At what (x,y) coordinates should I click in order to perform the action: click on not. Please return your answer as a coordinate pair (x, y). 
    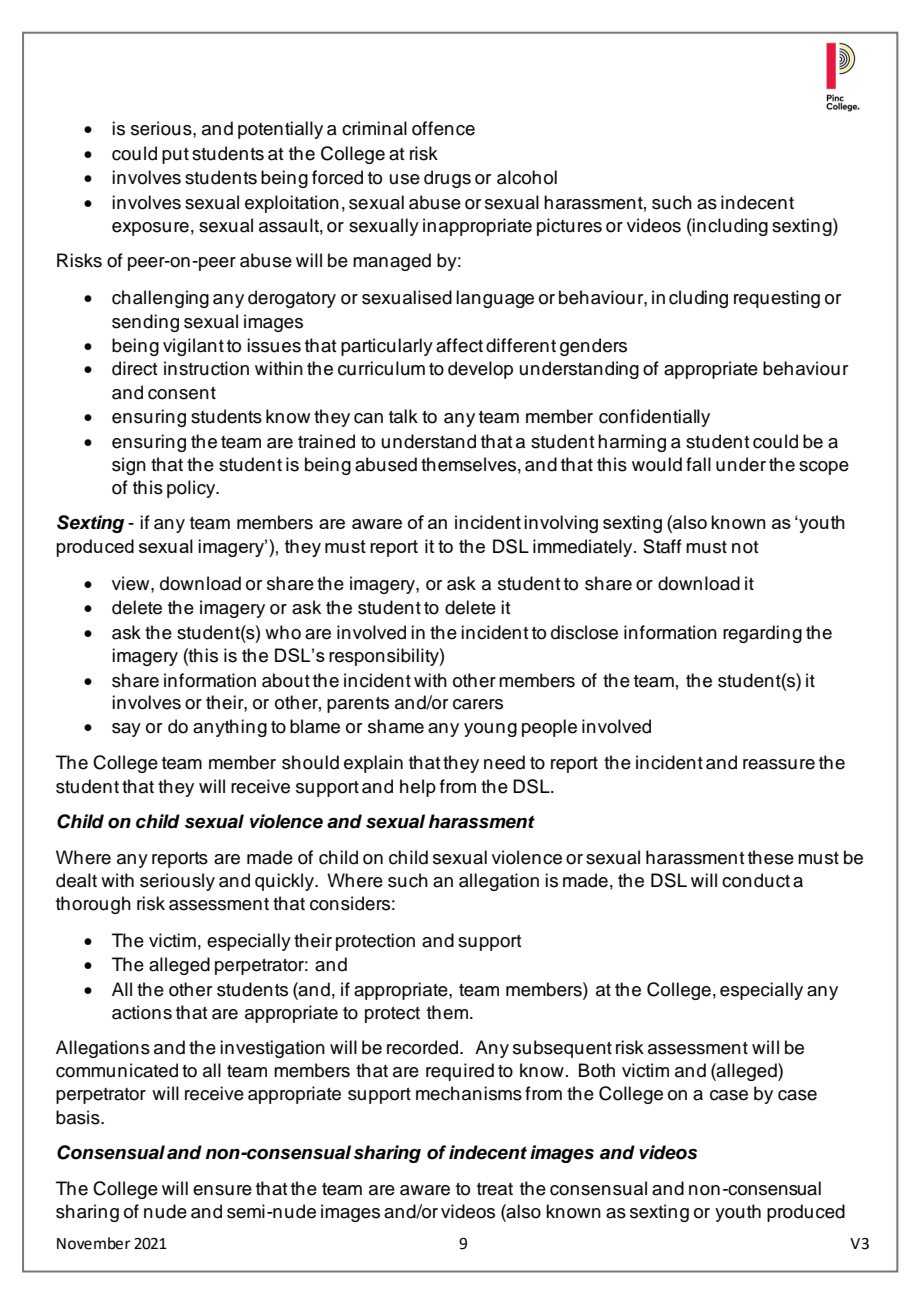
    Looking at the image, I should click on (745, 547).
